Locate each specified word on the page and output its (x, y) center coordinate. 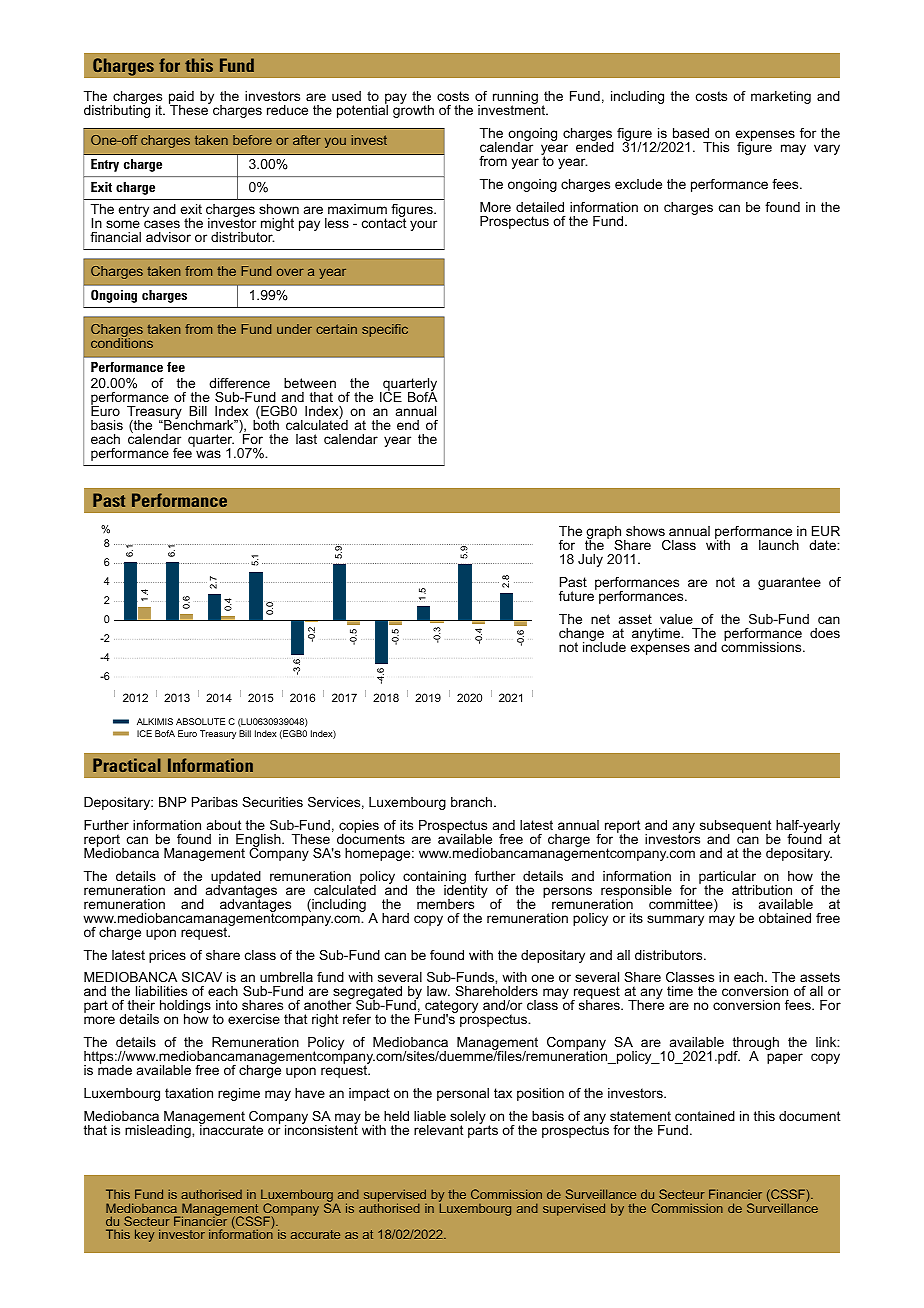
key (144, 1235)
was (208, 454)
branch (473, 802)
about (224, 825)
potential (362, 110)
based (691, 133)
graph (604, 534)
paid (181, 99)
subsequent (736, 828)
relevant (439, 1130)
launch (779, 545)
